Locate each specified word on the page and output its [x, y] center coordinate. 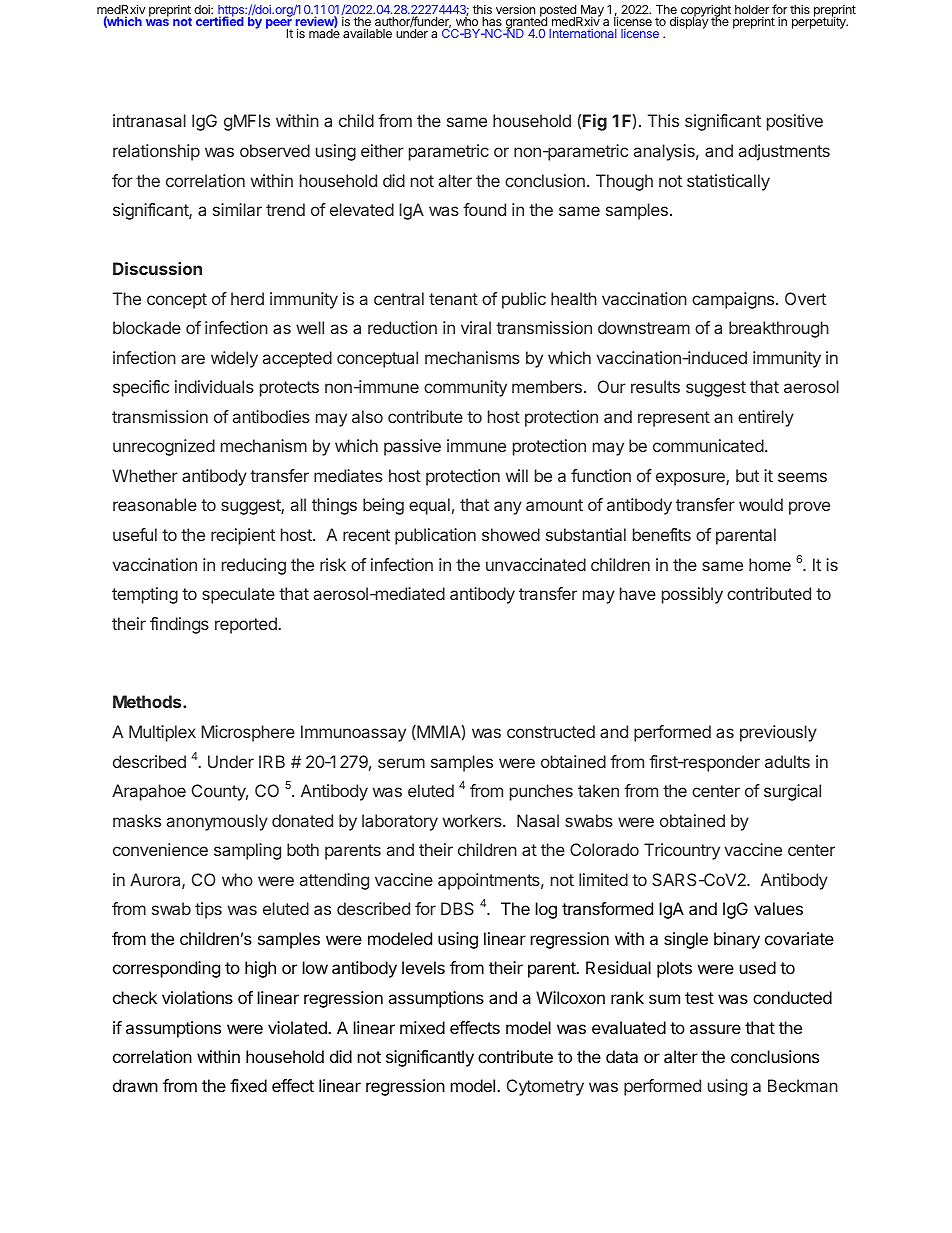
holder [752, 11]
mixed [422, 1027]
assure [715, 1029]
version [515, 9]
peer [279, 25]
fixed [248, 1085]
